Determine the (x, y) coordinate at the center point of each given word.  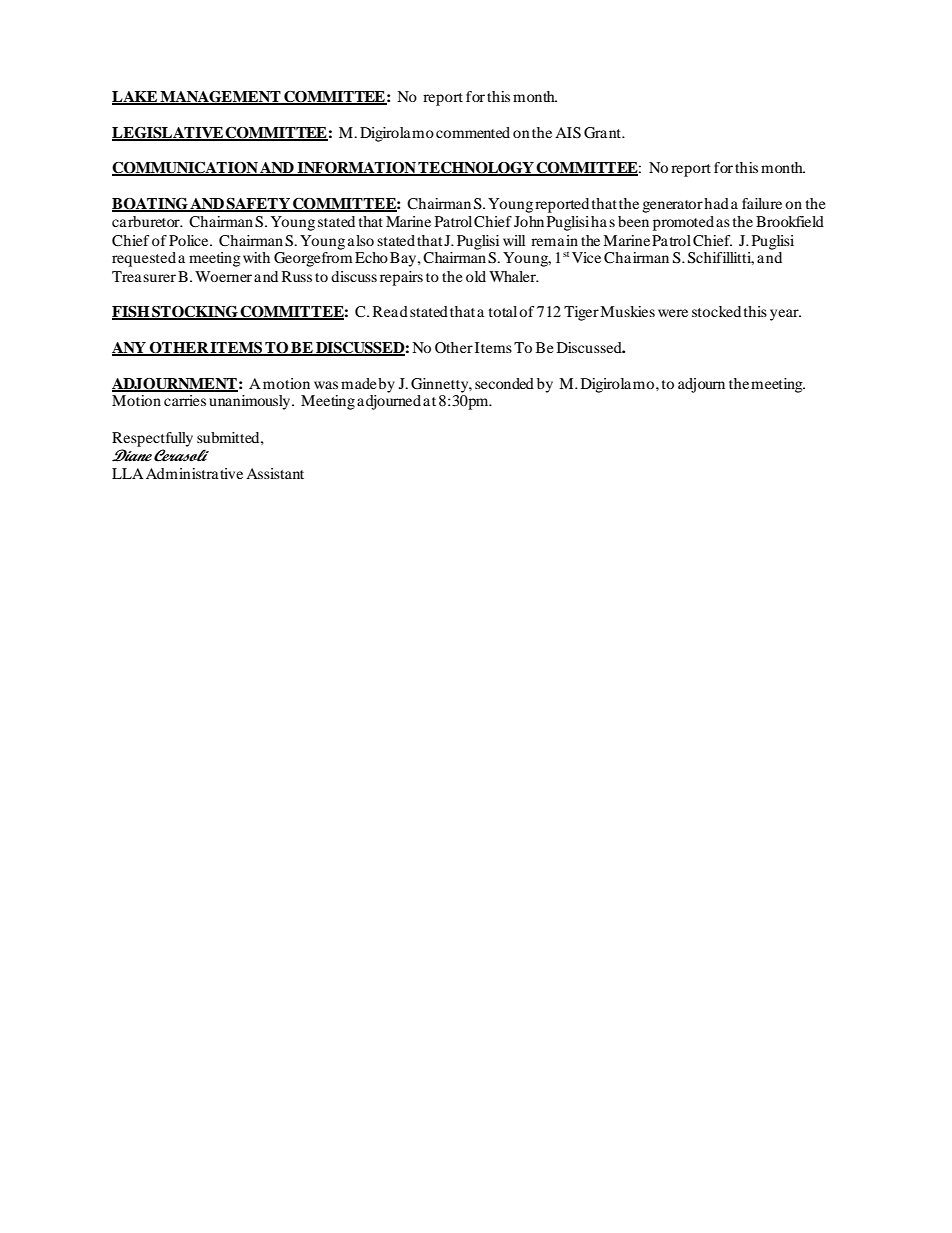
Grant (603, 133)
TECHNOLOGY (476, 169)
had (716, 203)
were (673, 313)
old (476, 276)
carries (185, 400)
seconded (504, 383)
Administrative (194, 473)
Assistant (275, 473)
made (358, 383)
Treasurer (144, 276)
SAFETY (258, 205)
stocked (716, 311)
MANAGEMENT (221, 98)
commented (473, 132)
